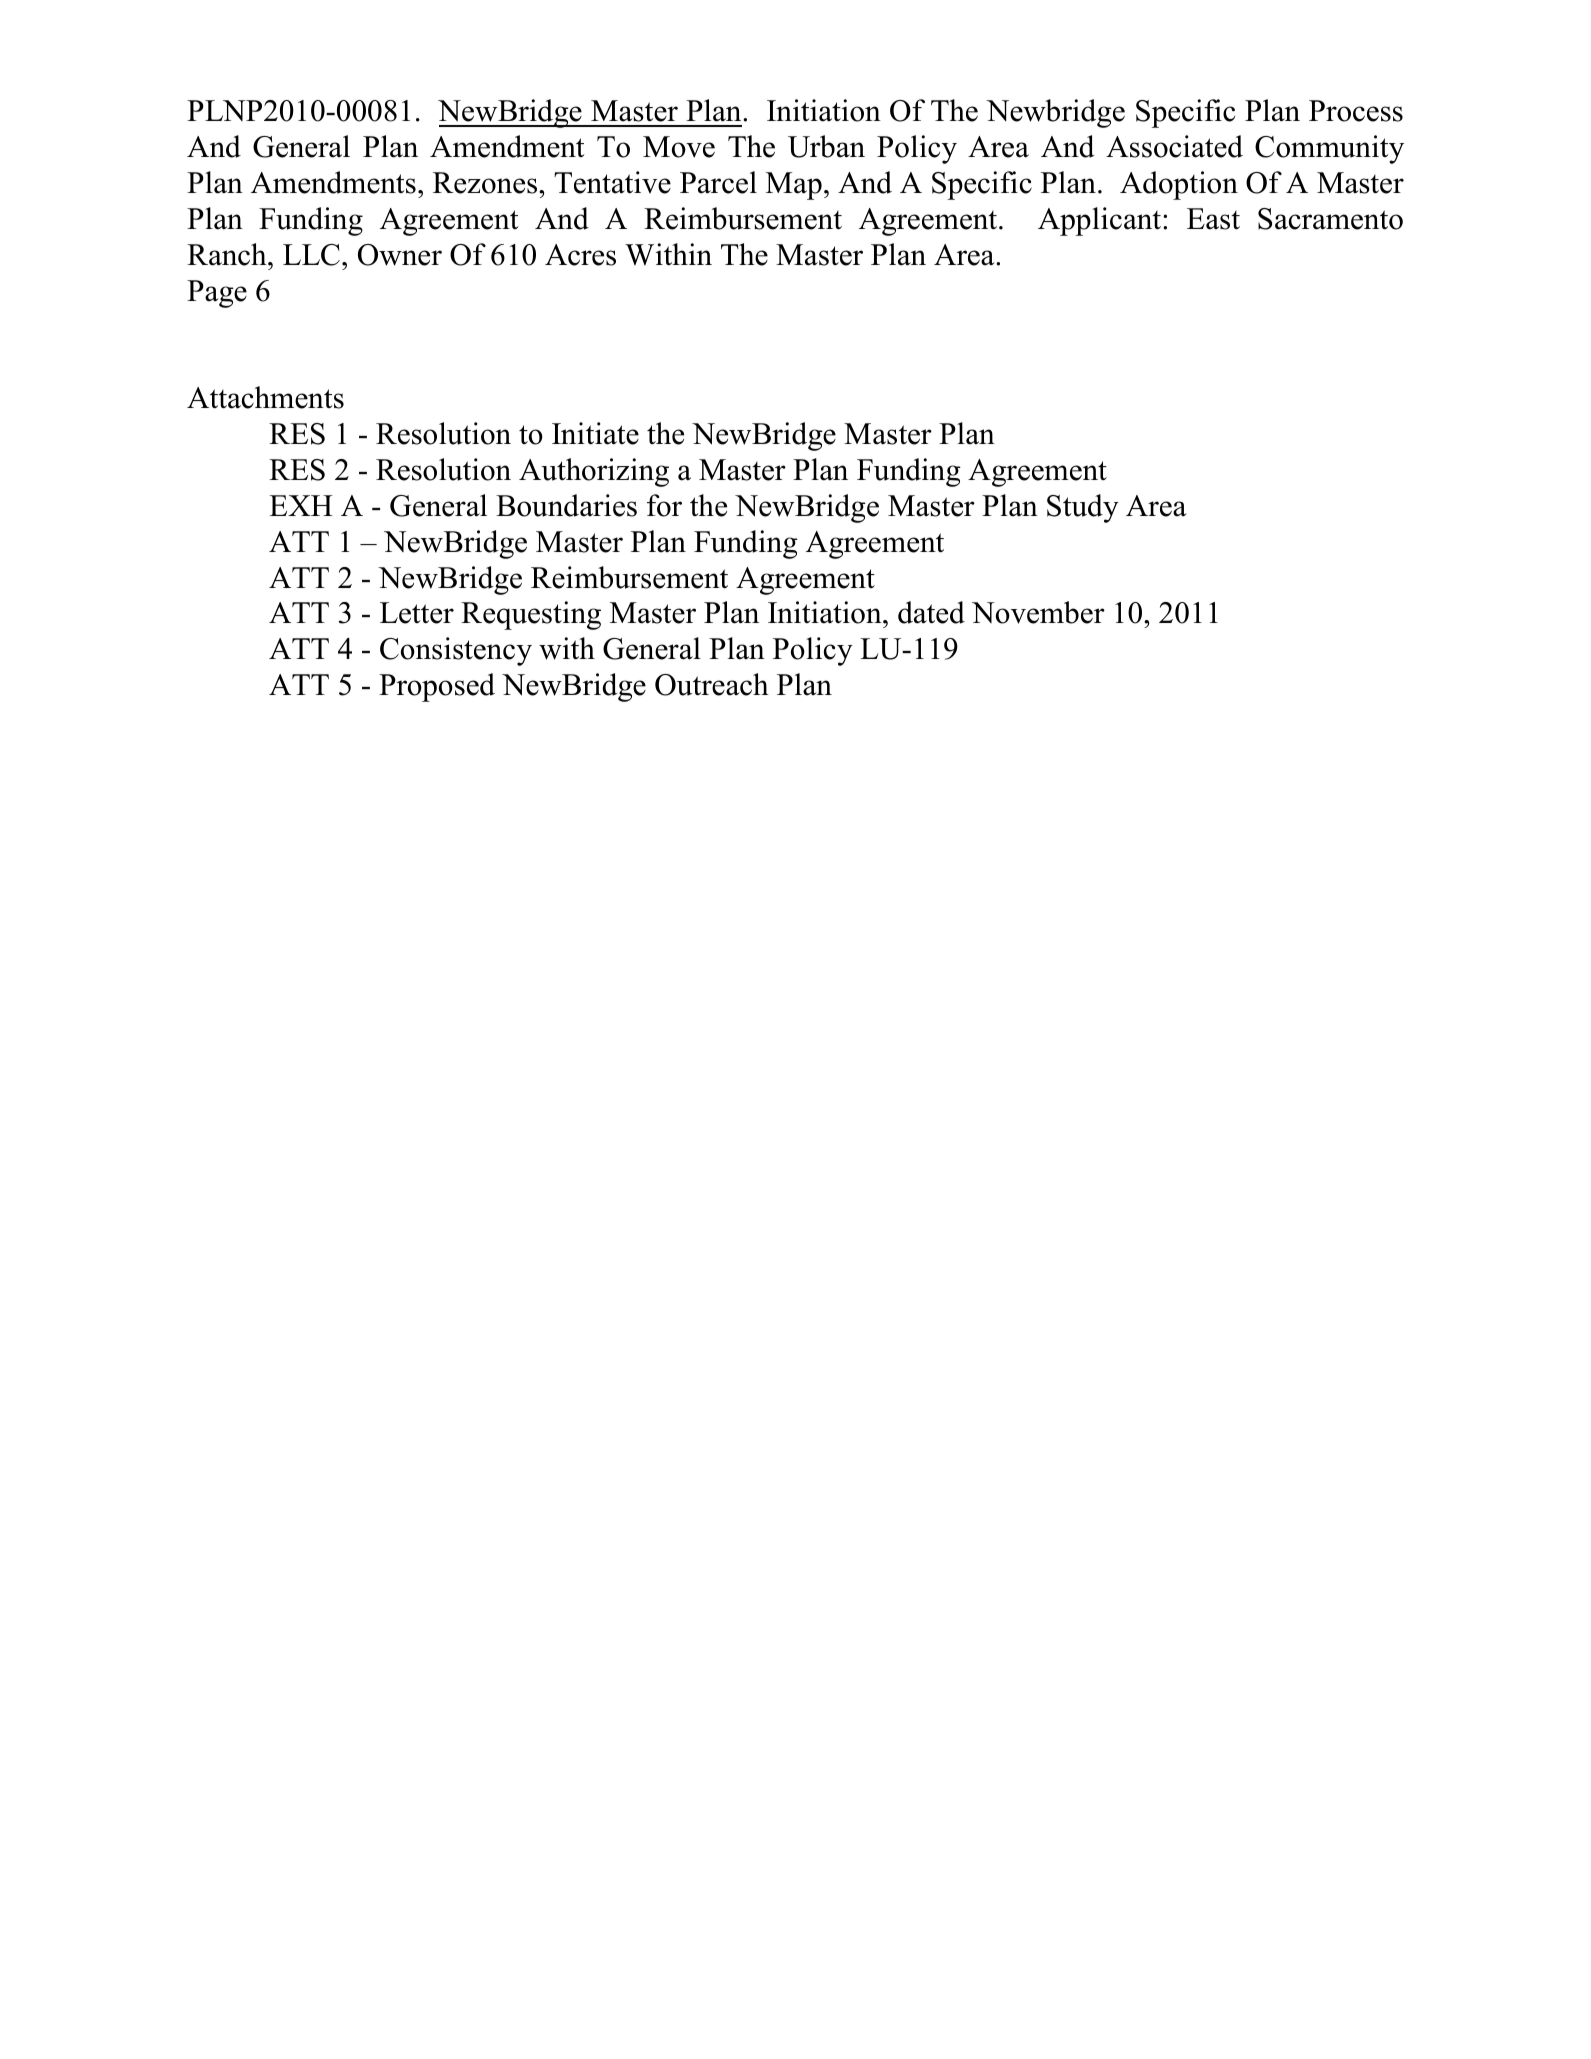  I want to click on East, so click(1213, 219).
